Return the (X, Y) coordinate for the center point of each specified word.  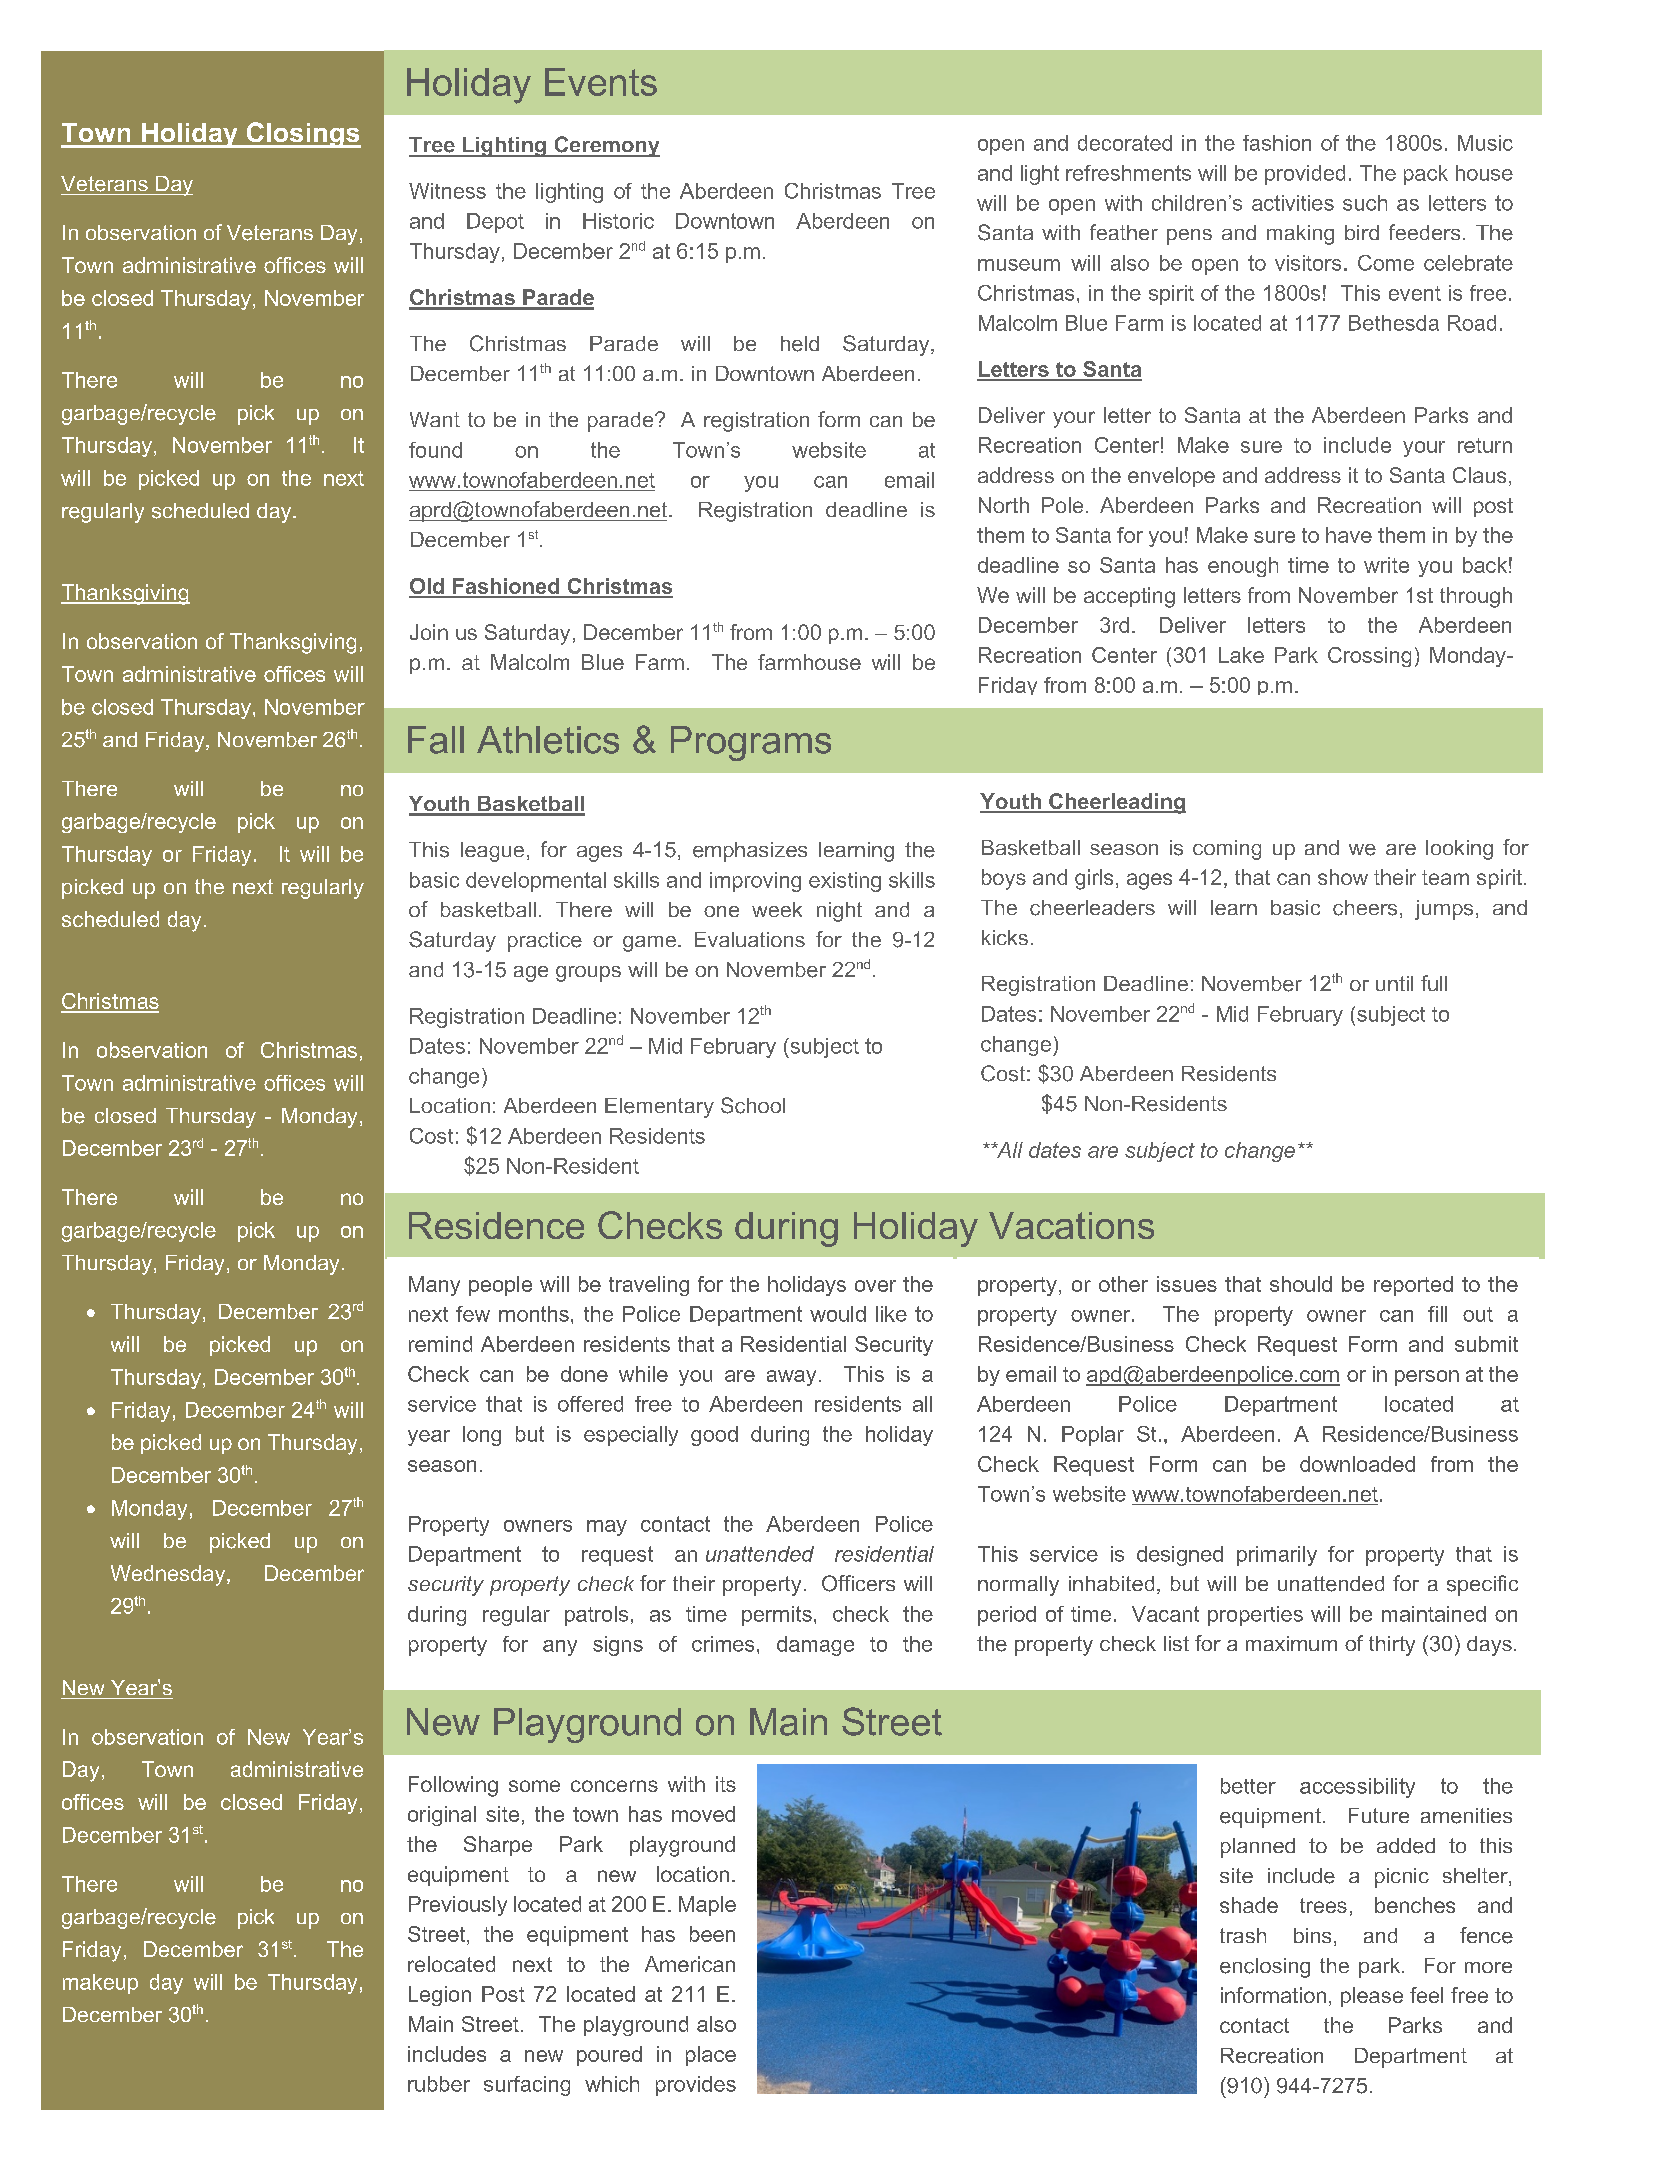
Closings (302, 135)
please (1372, 1997)
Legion (440, 1996)
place (711, 2056)
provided (1305, 175)
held (800, 344)
